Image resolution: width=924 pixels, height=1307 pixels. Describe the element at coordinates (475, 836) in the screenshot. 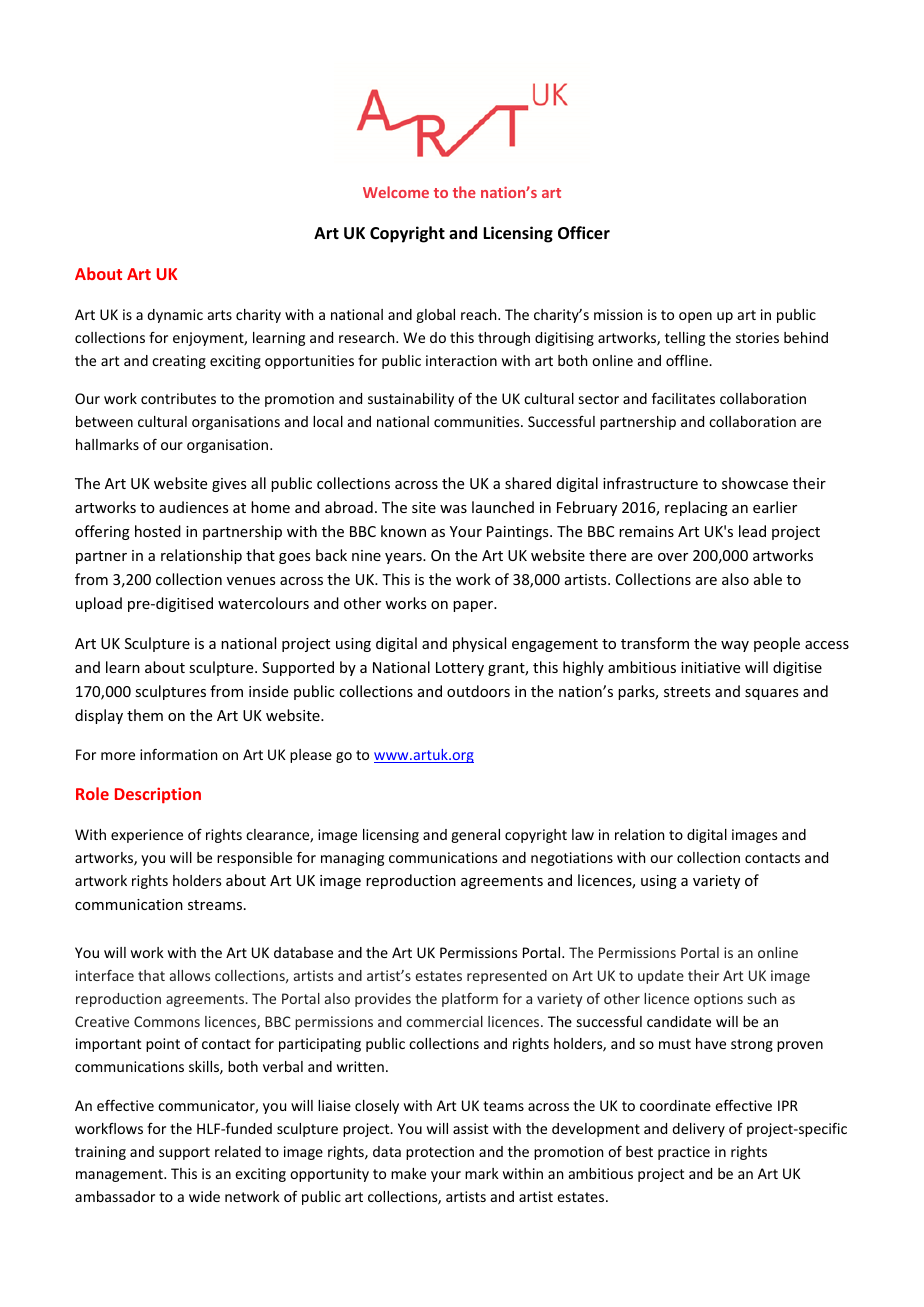

I see `general` at that location.
